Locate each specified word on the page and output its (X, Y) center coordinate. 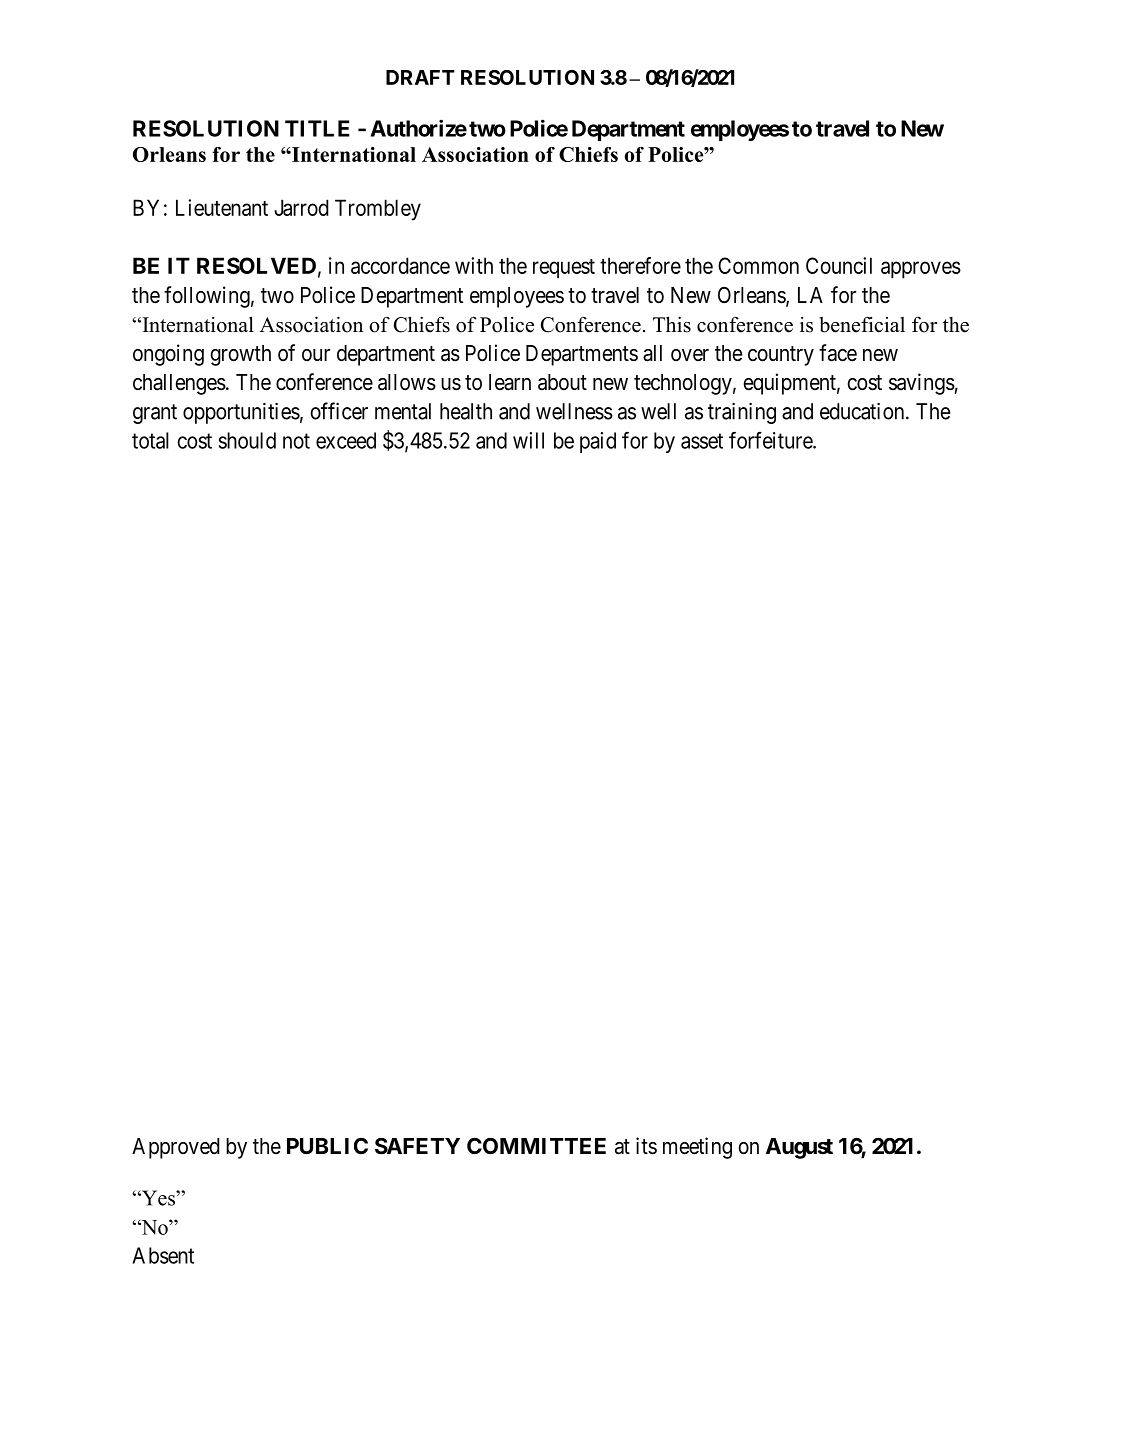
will (528, 440)
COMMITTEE (536, 1146)
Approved (176, 1148)
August (799, 1148)
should (247, 440)
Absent (163, 1255)
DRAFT (420, 77)
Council (839, 265)
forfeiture (771, 440)
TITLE (317, 128)
